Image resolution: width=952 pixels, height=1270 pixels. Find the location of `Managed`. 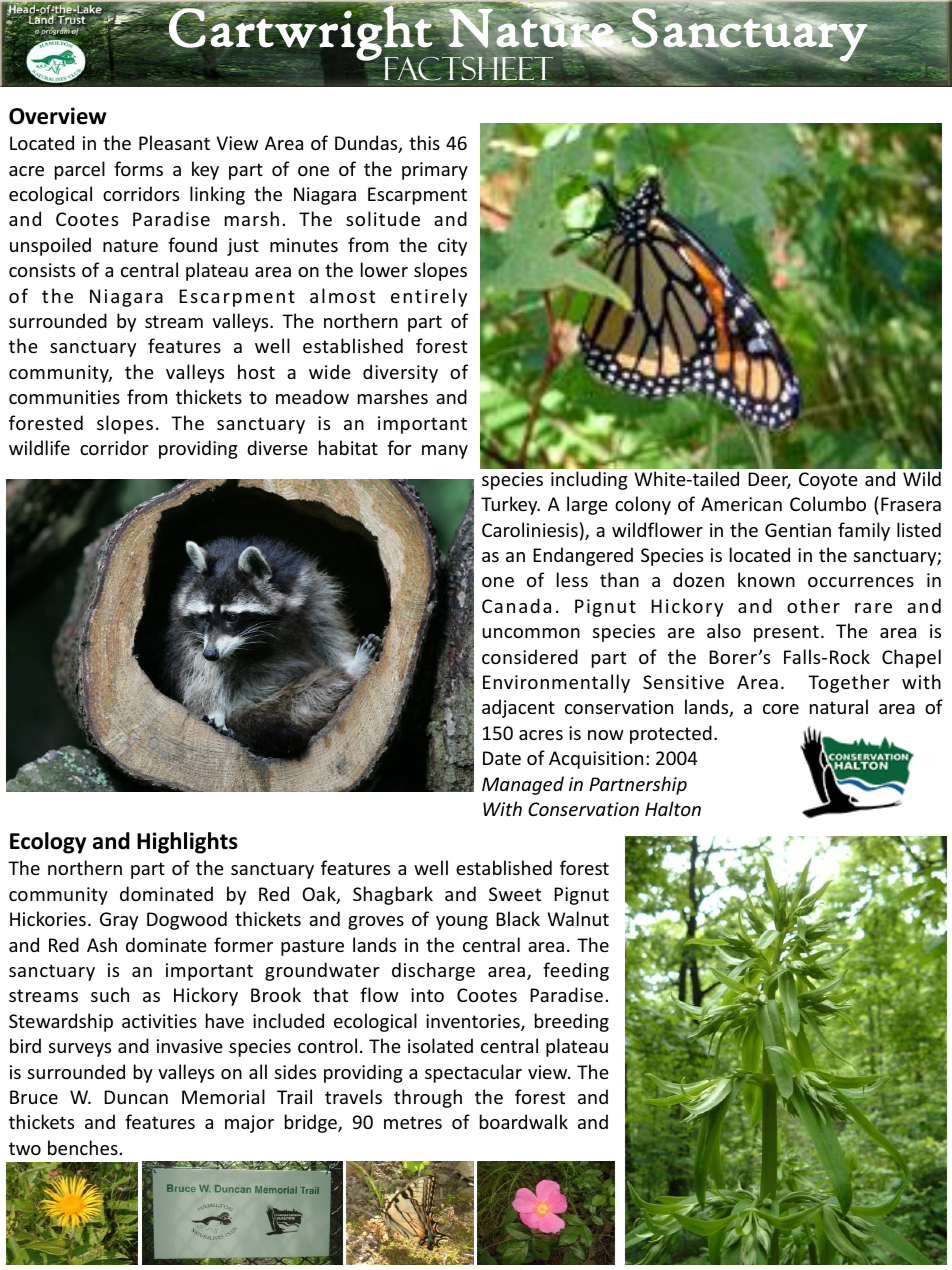

Managed is located at coordinates (523, 785).
